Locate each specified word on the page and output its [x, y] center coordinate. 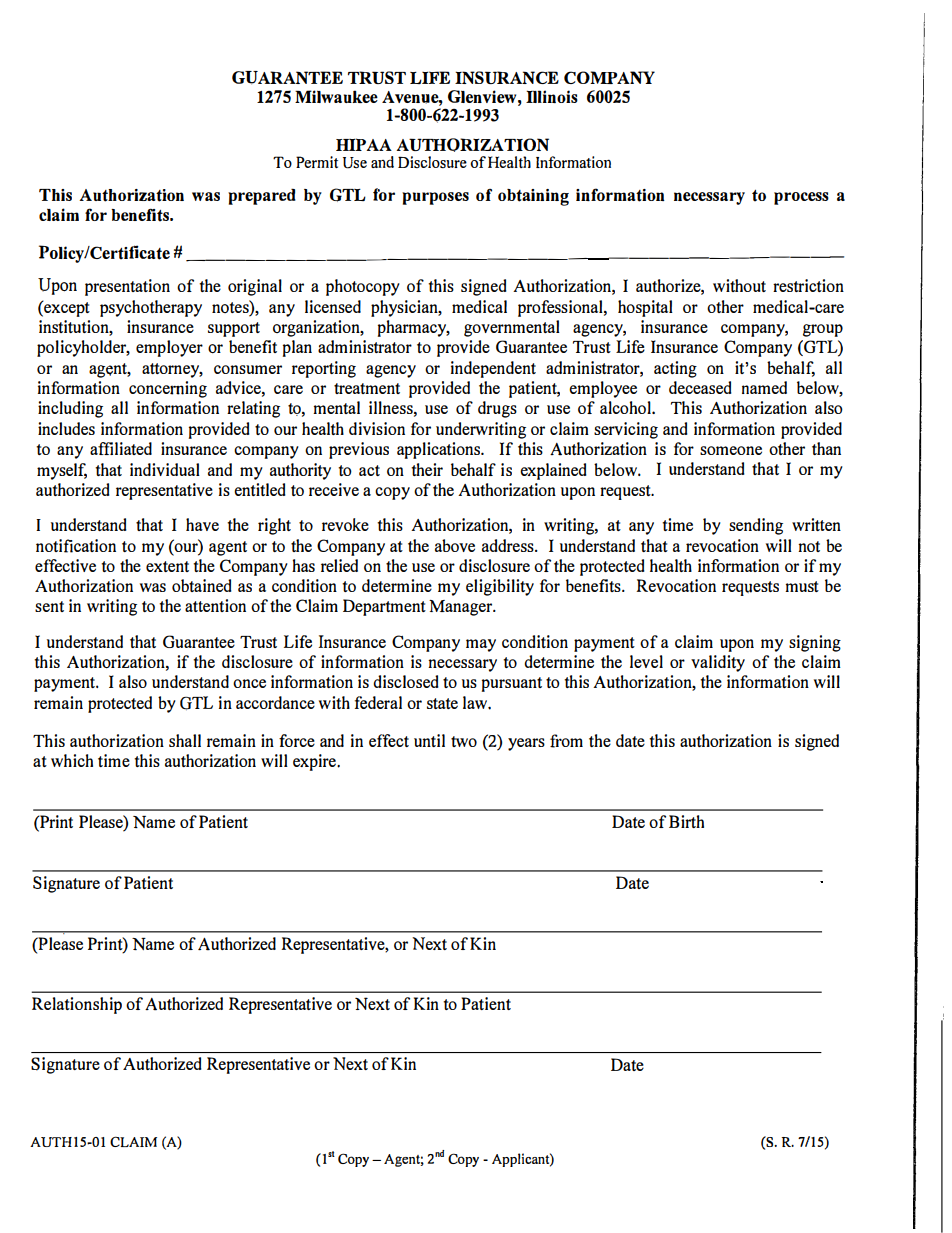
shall [185, 740]
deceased [700, 387]
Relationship [77, 1005]
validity [718, 663]
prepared [262, 196]
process [801, 198]
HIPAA [364, 144]
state [442, 703]
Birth [686, 821]
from [566, 741]
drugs [497, 409]
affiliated [121, 448]
